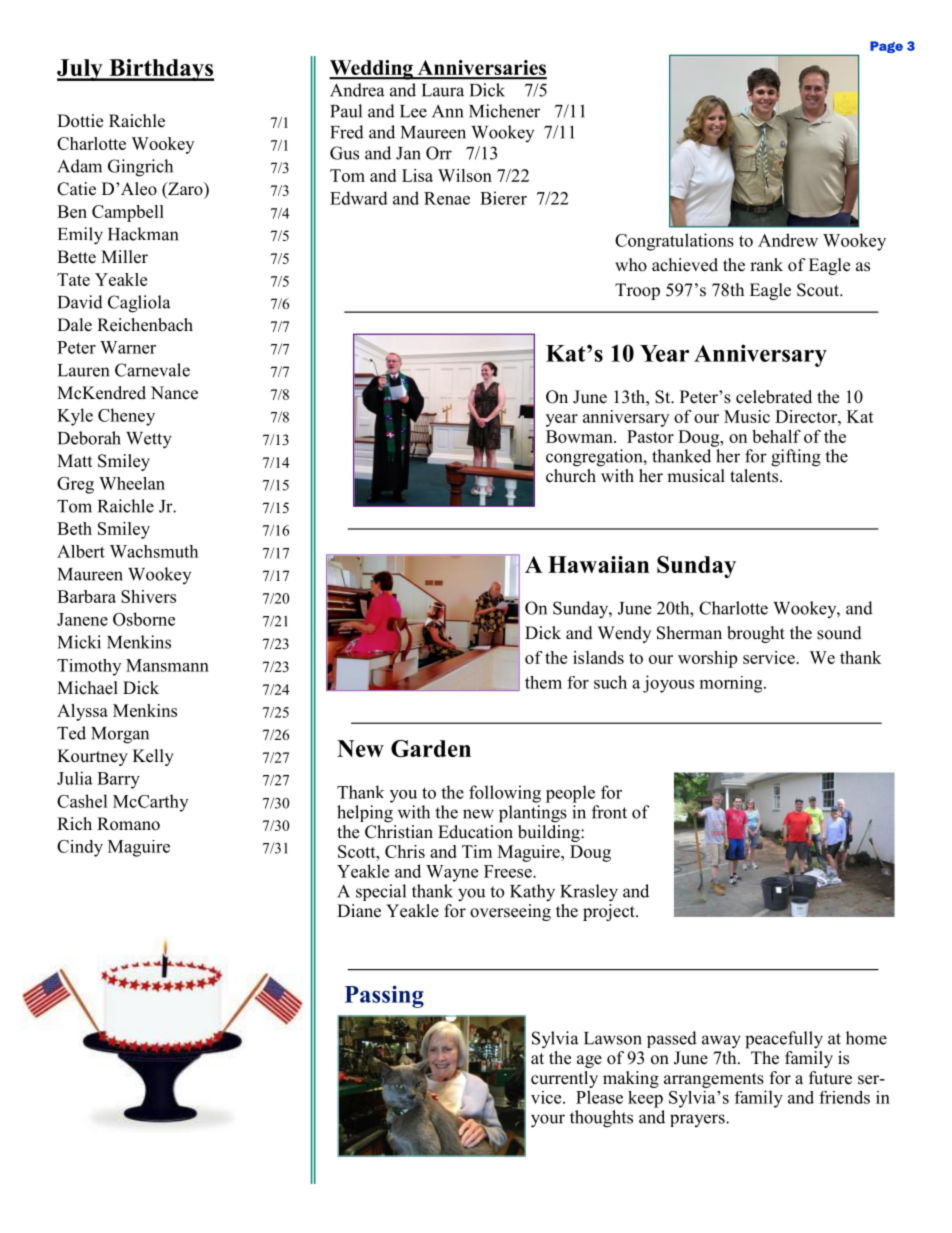 This screenshot has width=952, height=1233. I want to click on Passing, so click(384, 996).
